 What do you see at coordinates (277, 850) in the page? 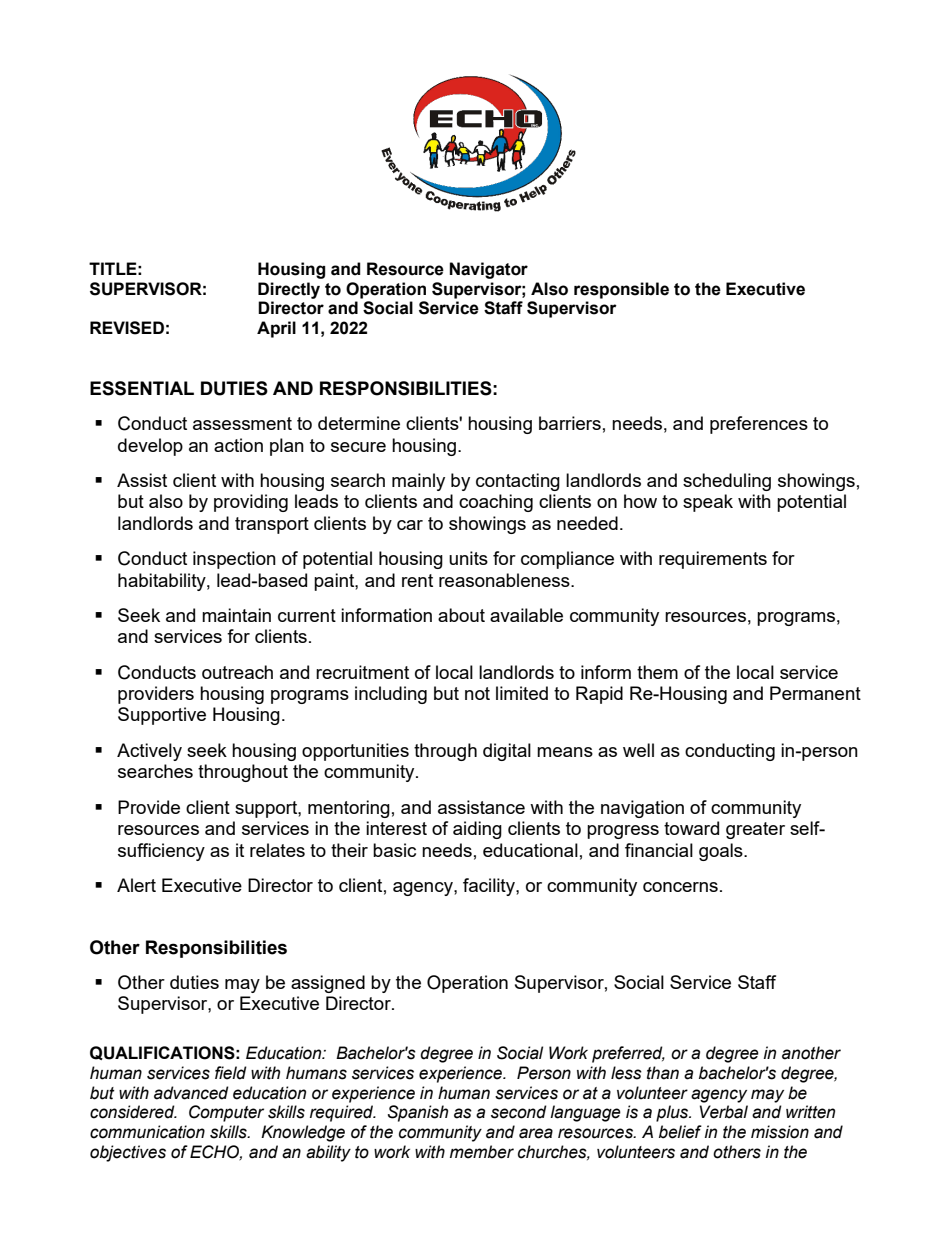
I see `relates` at bounding box center [277, 850].
